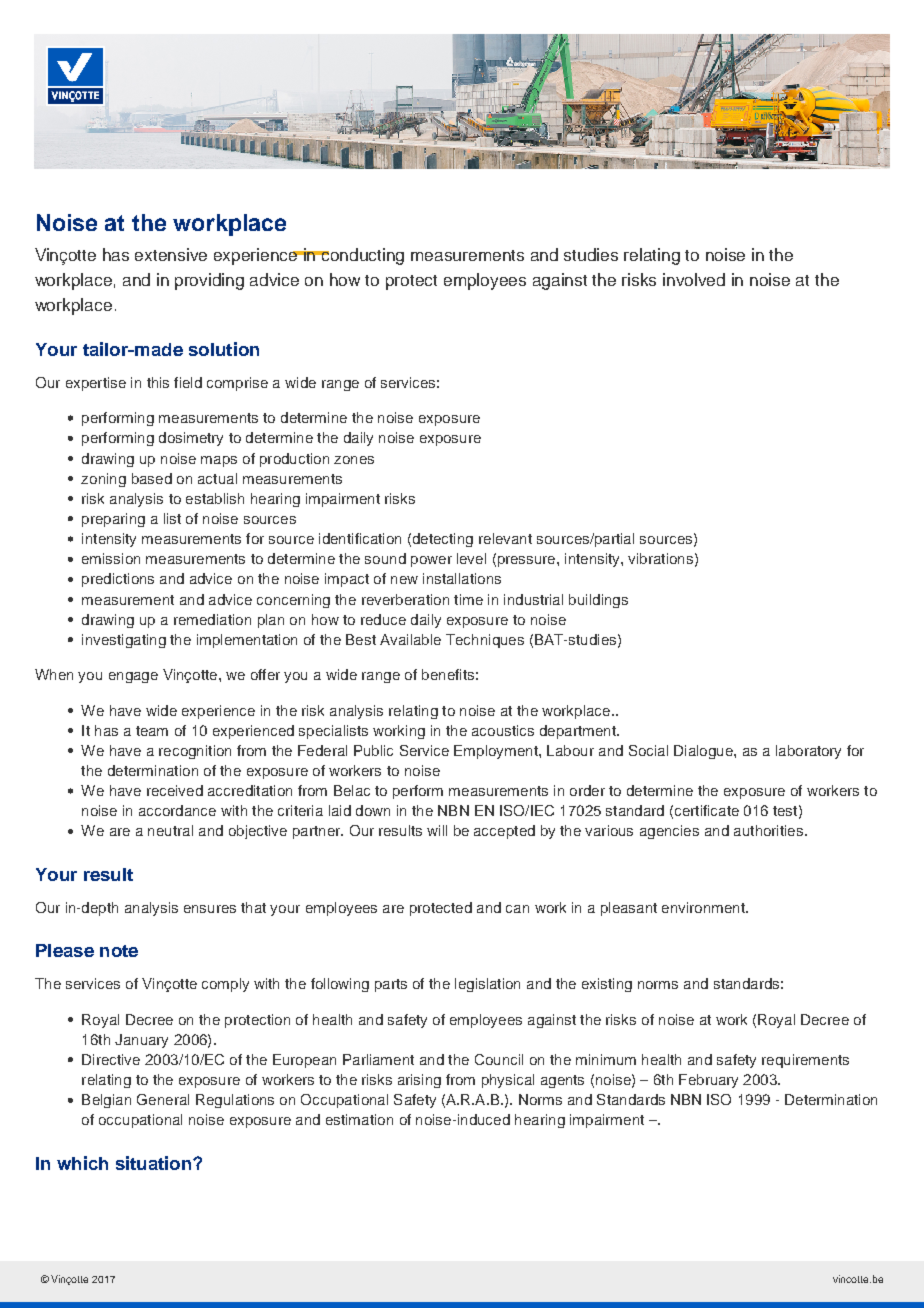 Image resolution: width=924 pixels, height=1308 pixels. Describe the element at coordinates (171, 254) in the page. I see `extensive` at that location.
